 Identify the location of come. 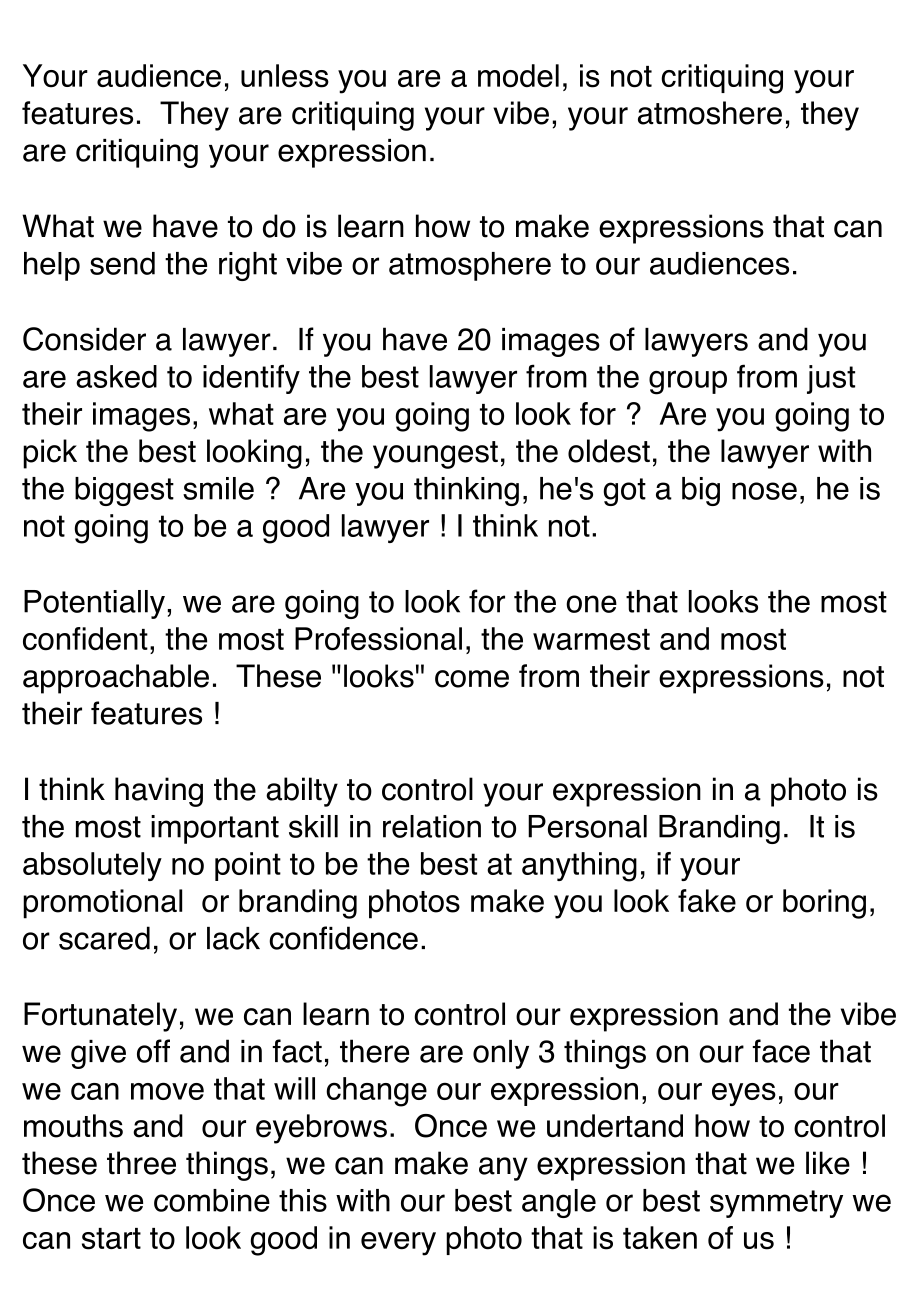
(472, 679).
